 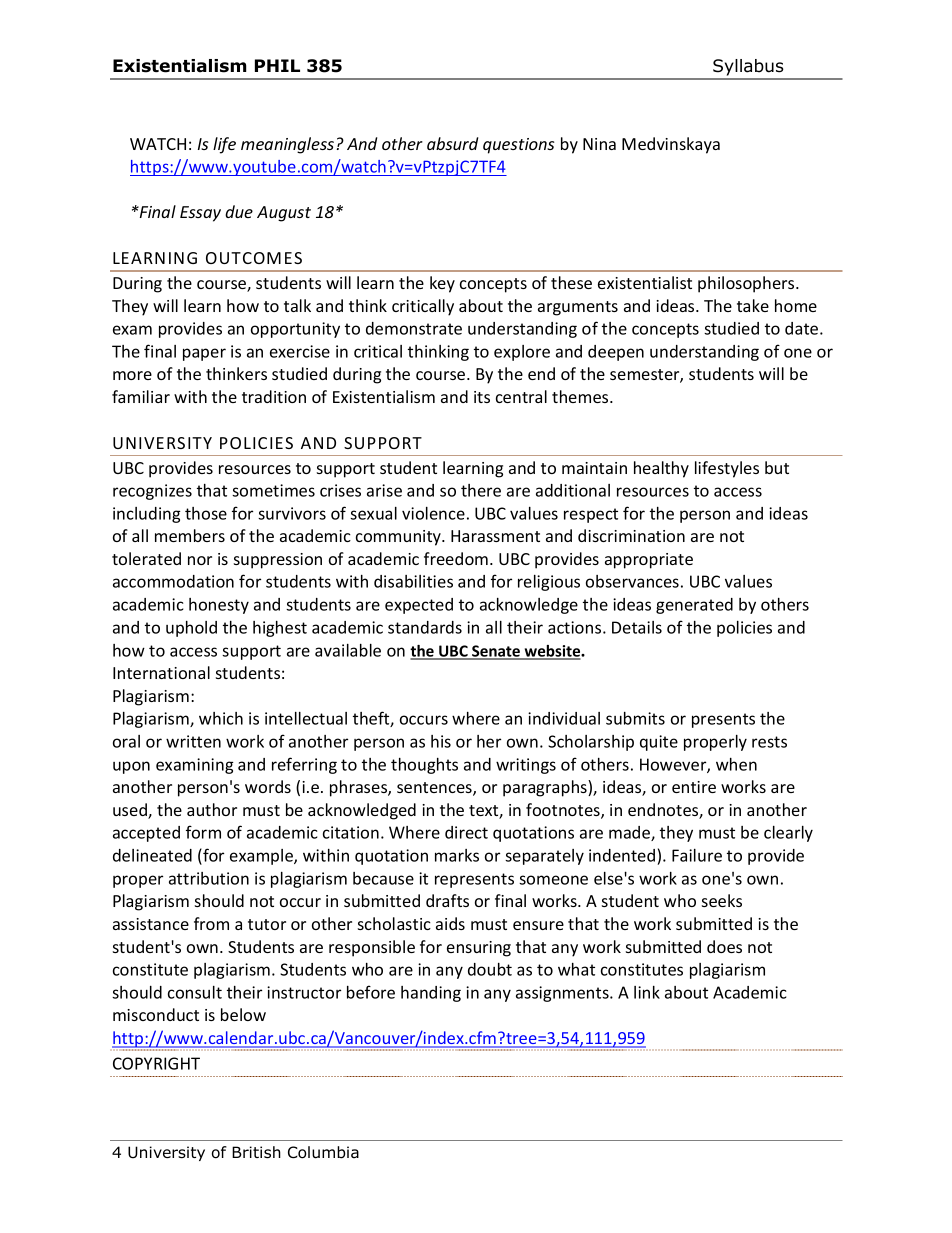 I want to click on Columbia, so click(x=323, y=1152).
